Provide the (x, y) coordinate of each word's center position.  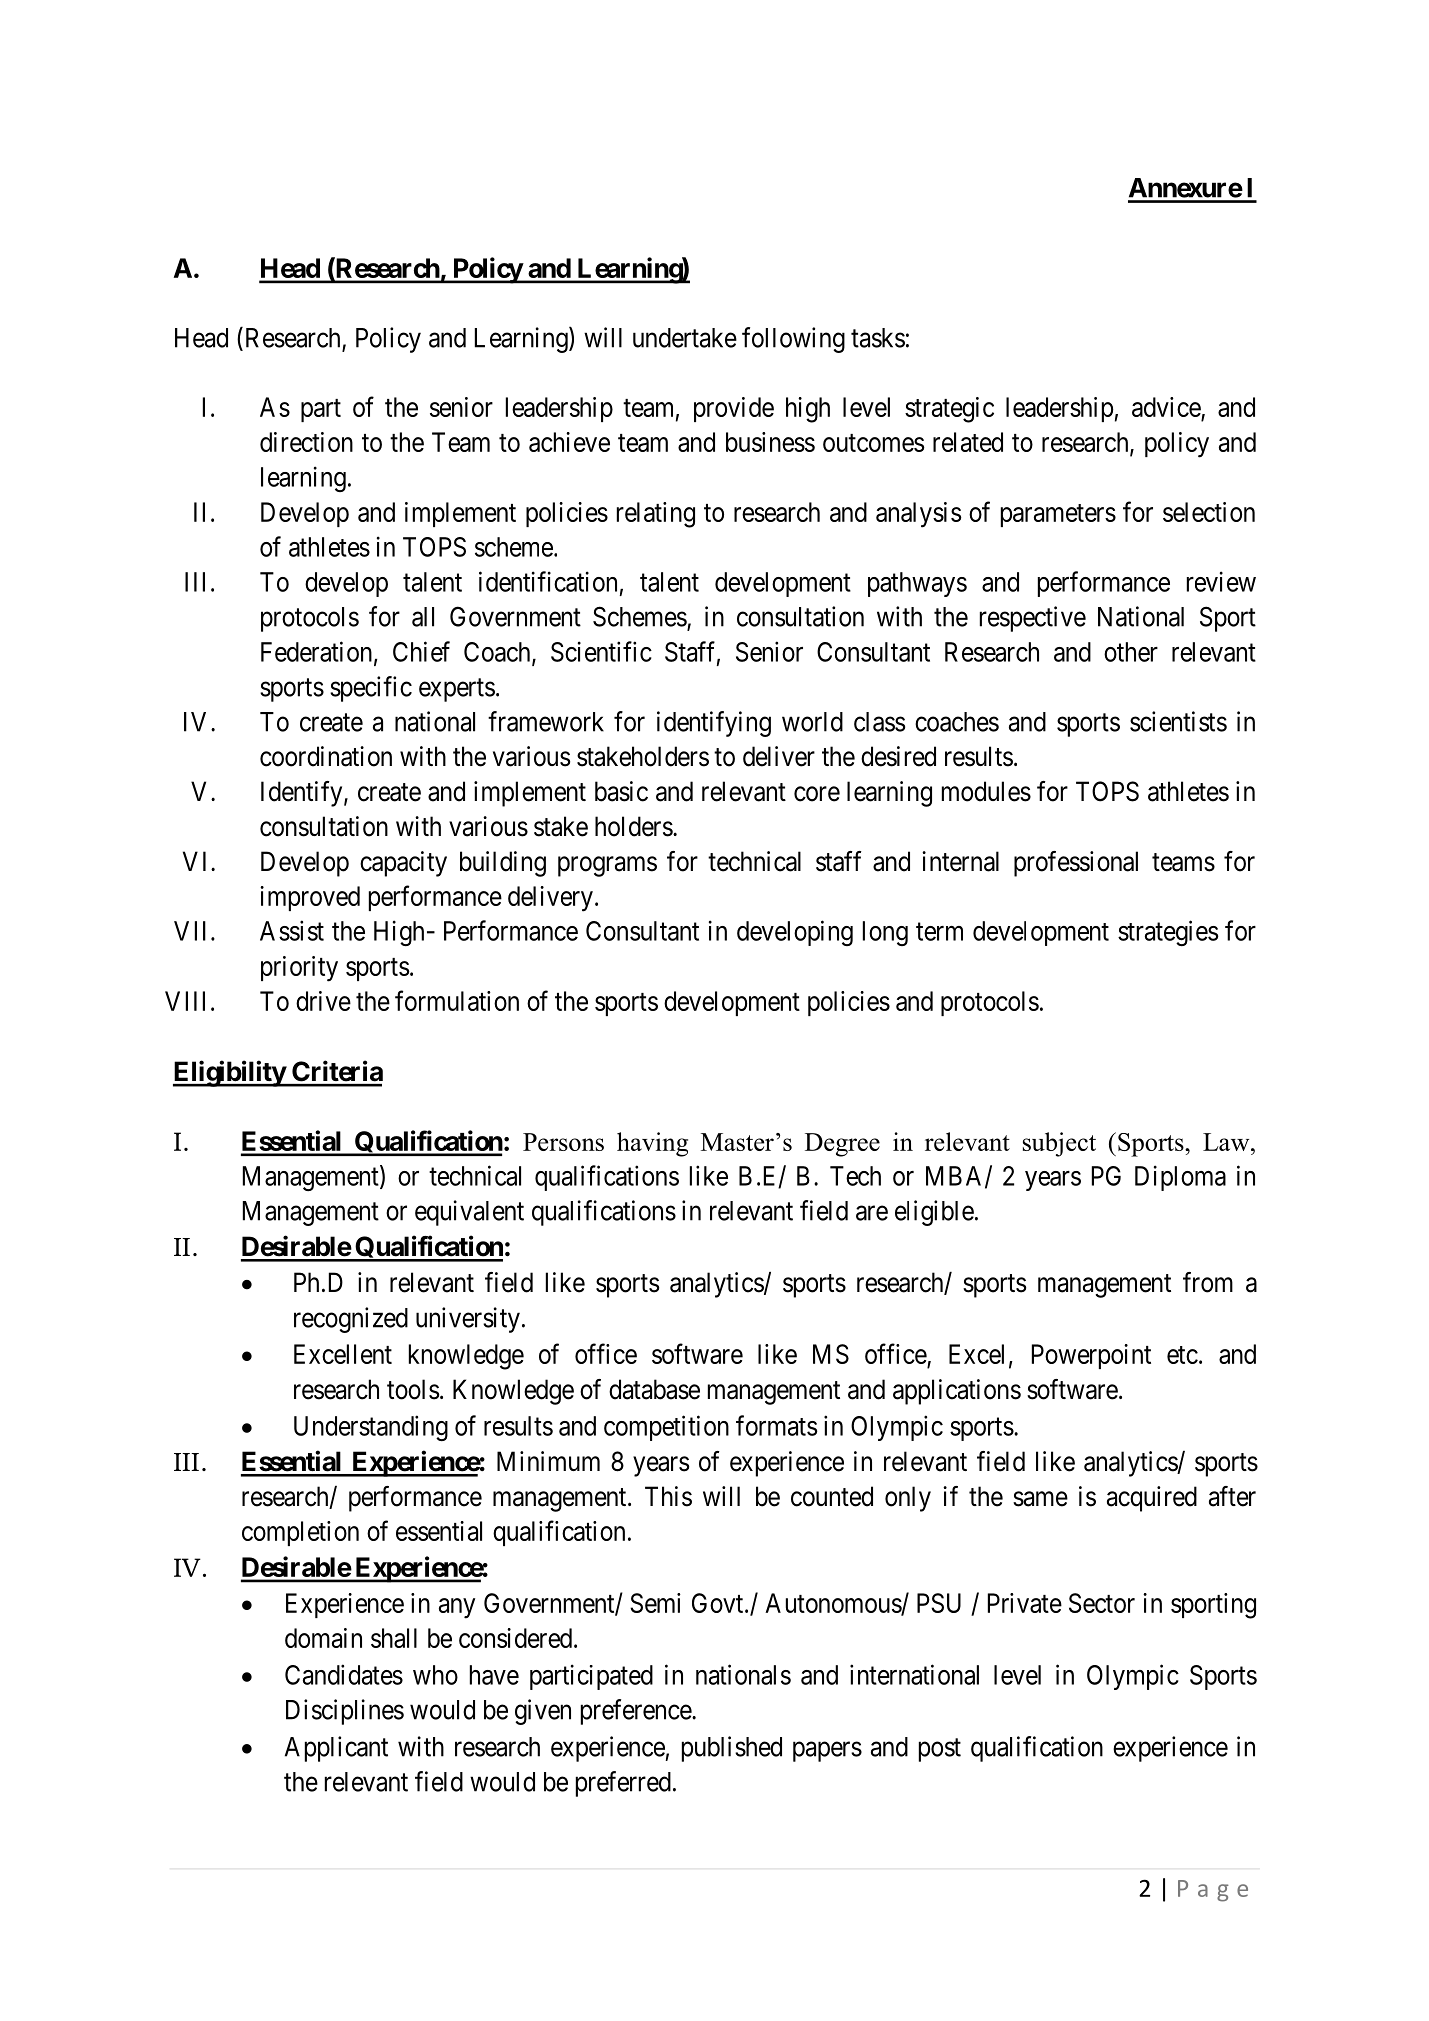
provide (734, 409)
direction (306, 442)
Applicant (336, 1749)
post (940, 1750)
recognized (351, 1320)
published (732, 1749)
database (654, 1389)
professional (1076, 864)
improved (310, 898)
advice (1167, 408)
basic (621, 791)
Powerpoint (1091, 1356)
